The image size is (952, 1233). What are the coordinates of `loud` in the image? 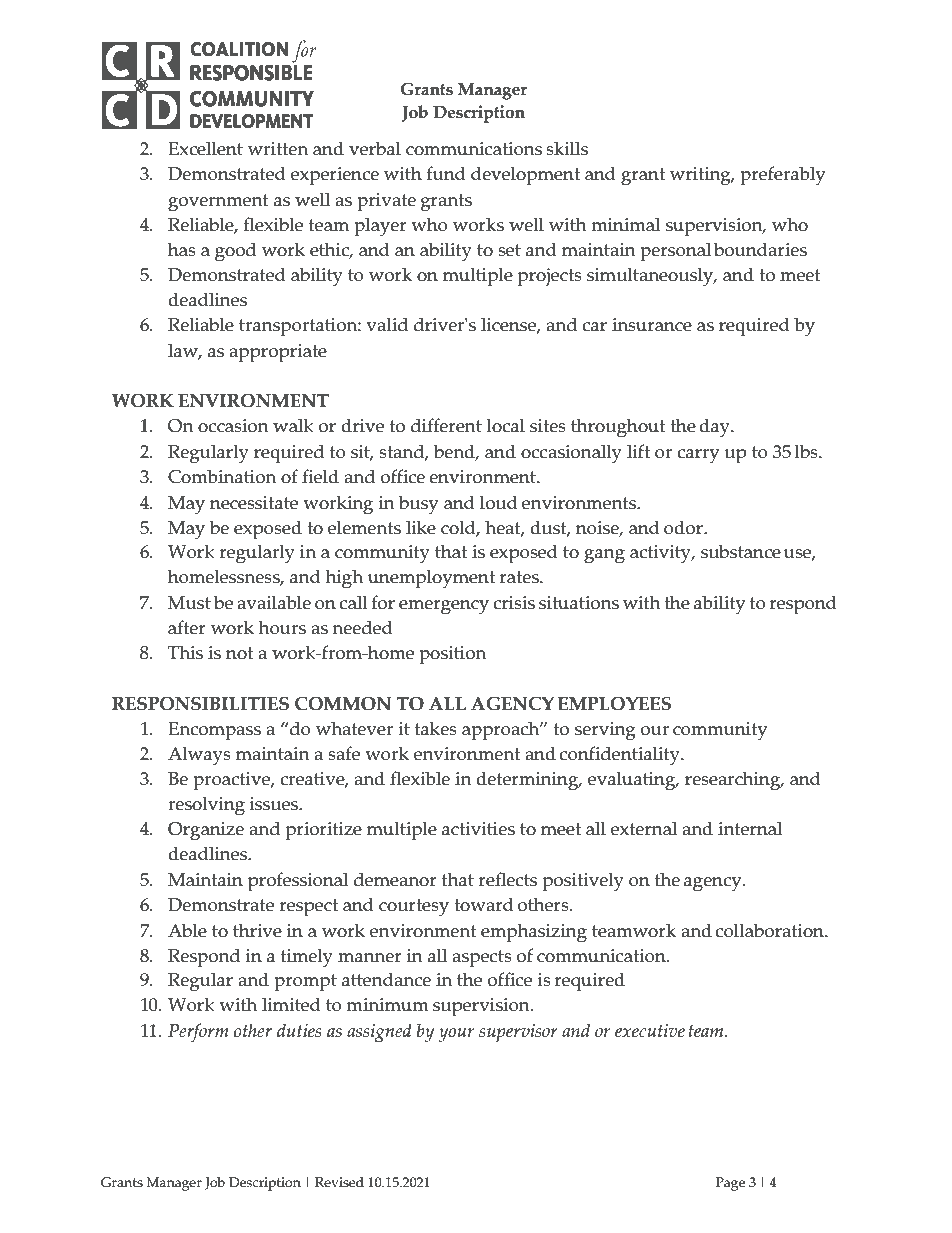 It's located at (499, 502).
